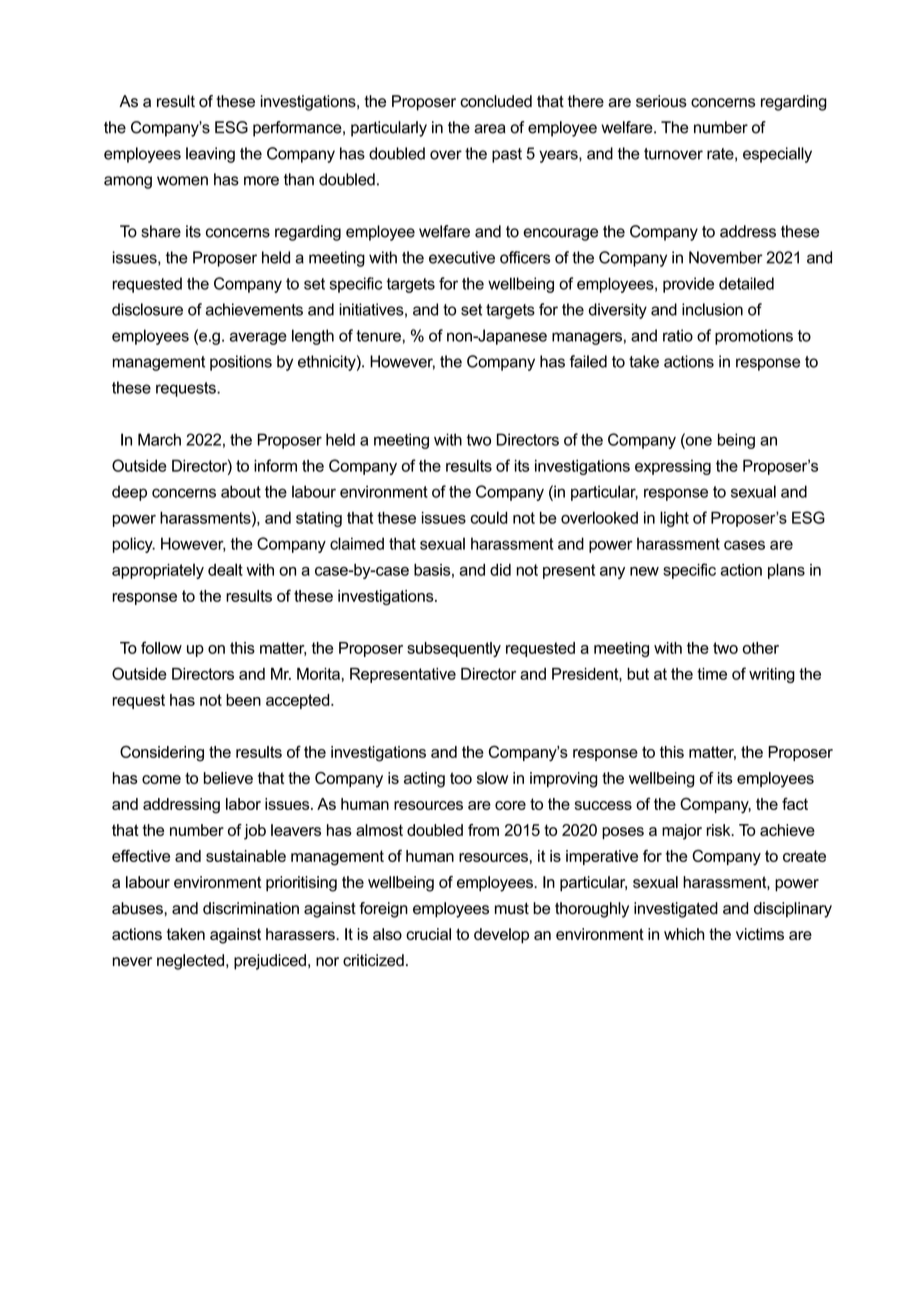 This screenshot has width=924, height=1308. What do you see at coordinates (225, 569) in the screenshot?
I see `dealt` at bounding box center [225, 569].
